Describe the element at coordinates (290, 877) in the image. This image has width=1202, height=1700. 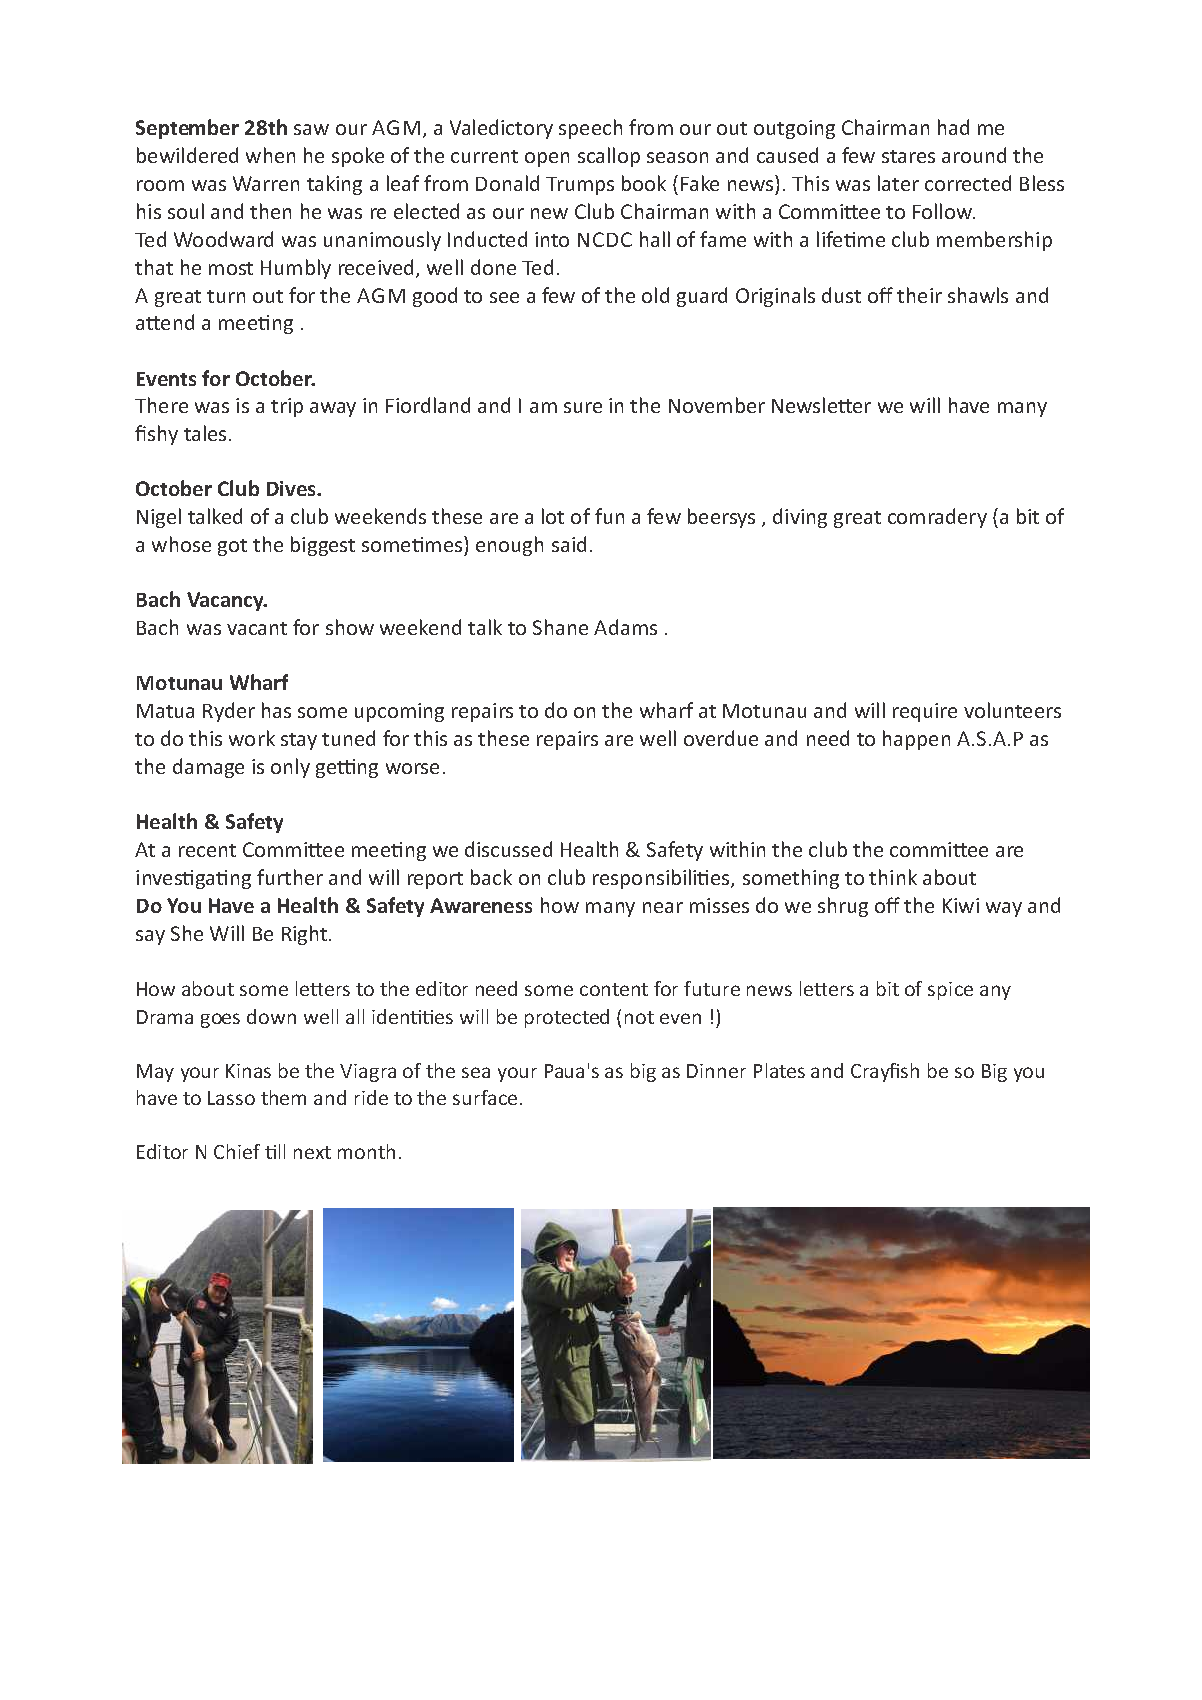
I see `further` at that location.
